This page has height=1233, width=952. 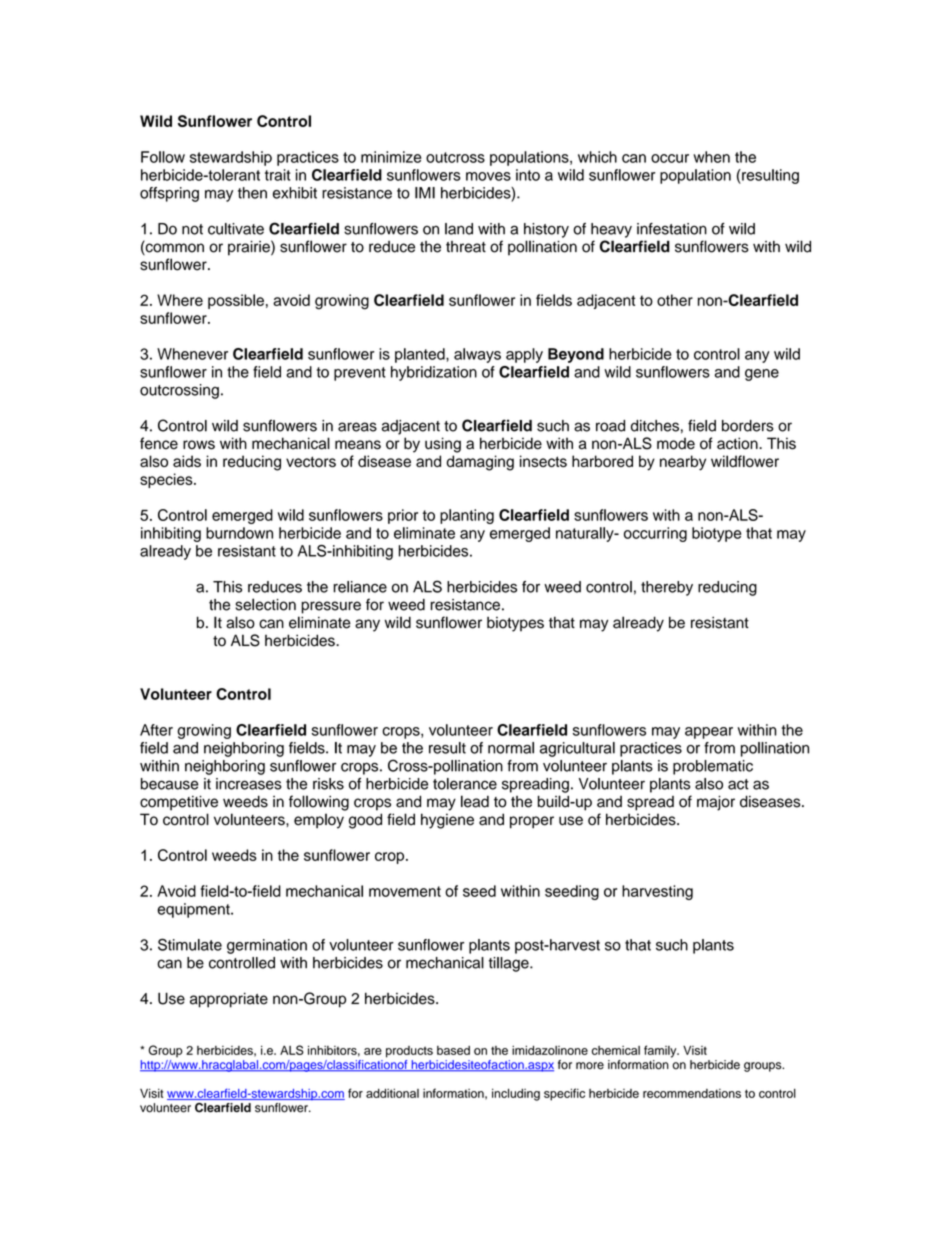 I want to click on nearby, so click(x=683, y=463).
